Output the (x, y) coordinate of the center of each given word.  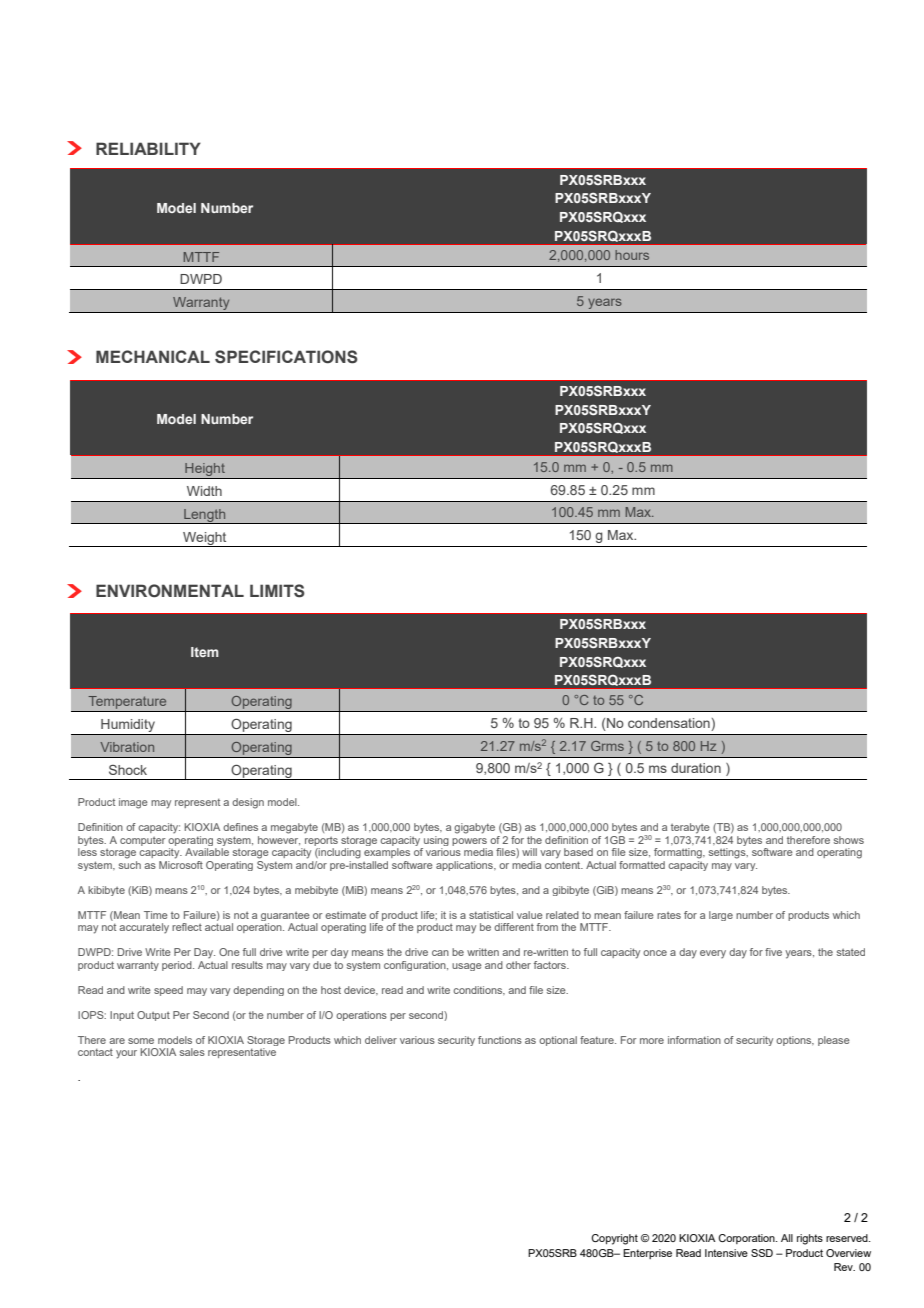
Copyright (614, 1239)
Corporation (747, 1239)
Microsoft (181, 863)
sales (192, 1052)
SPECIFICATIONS (286, 357)
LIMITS (277, 591)
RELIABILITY (148, 148)
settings (728, 853)
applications (465, 866)
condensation (669, 723)
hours (632, 255)
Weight (205, 539)
